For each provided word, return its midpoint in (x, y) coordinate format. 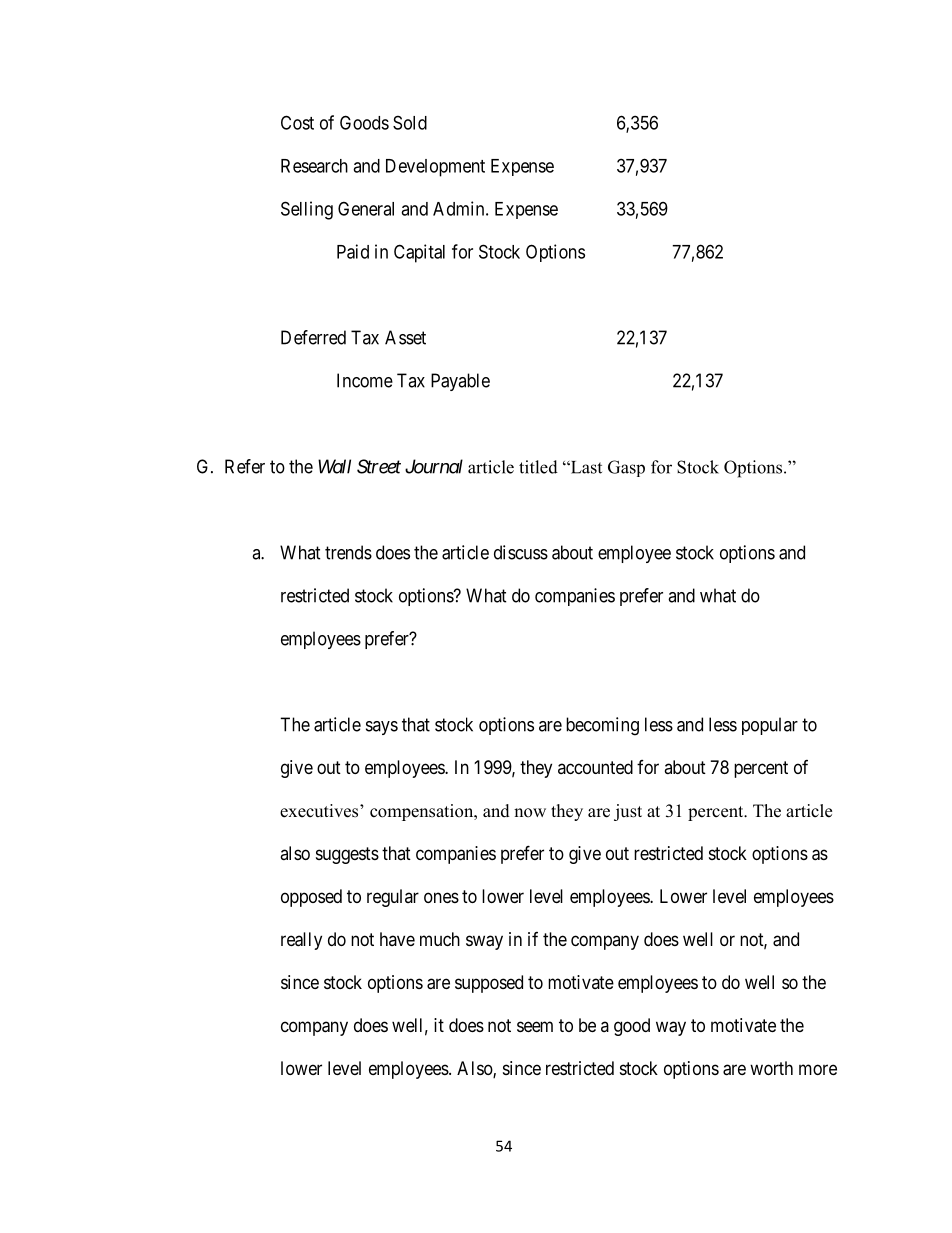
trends (348, 552)
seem (535, 1026)
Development (435, 168)
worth (771, 1068)
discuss (521, 552)
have (397, 939)
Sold (410, 122)
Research (314, 166)
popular (770, 726)
